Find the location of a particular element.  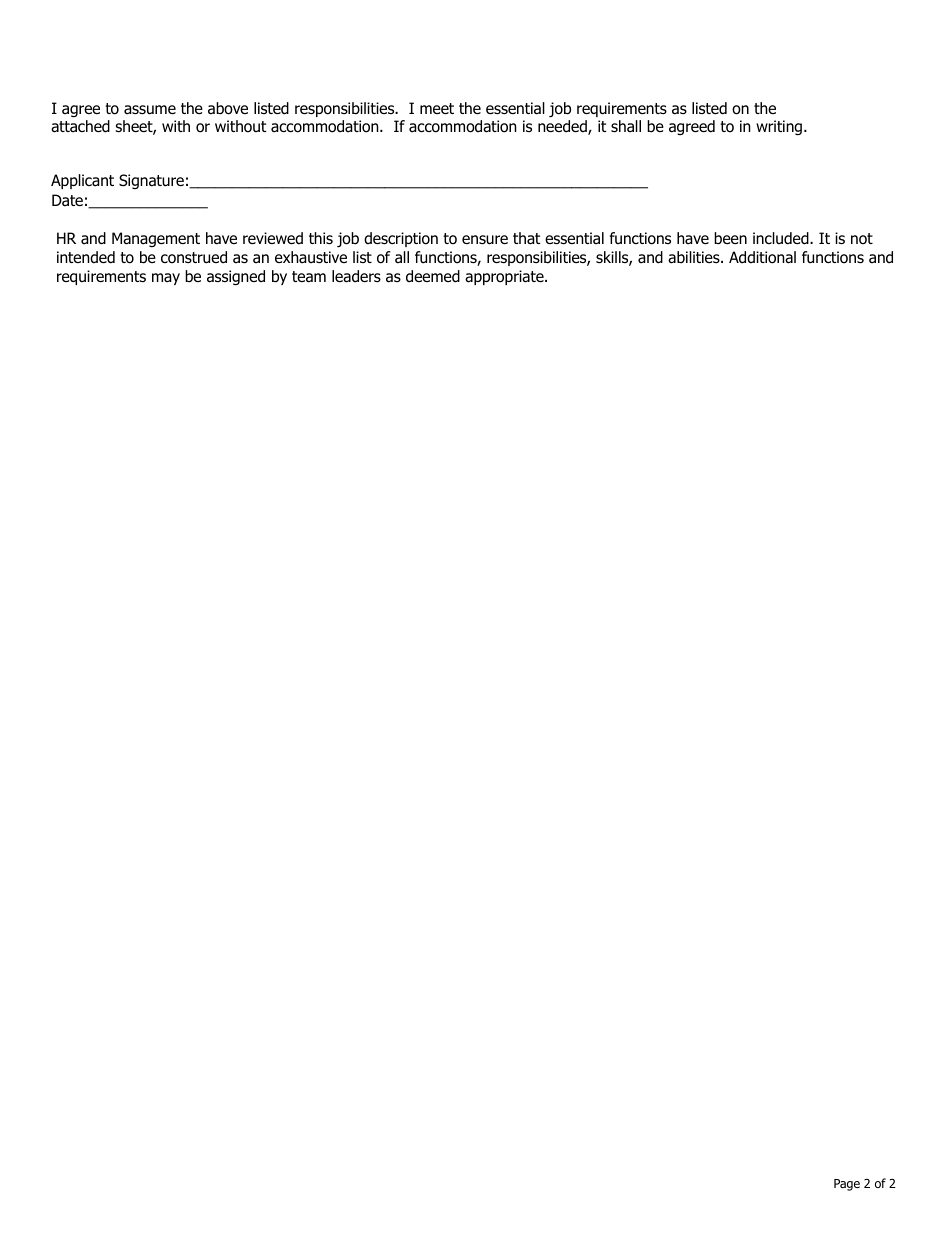

abilities is located at coordinates (695, 257).
